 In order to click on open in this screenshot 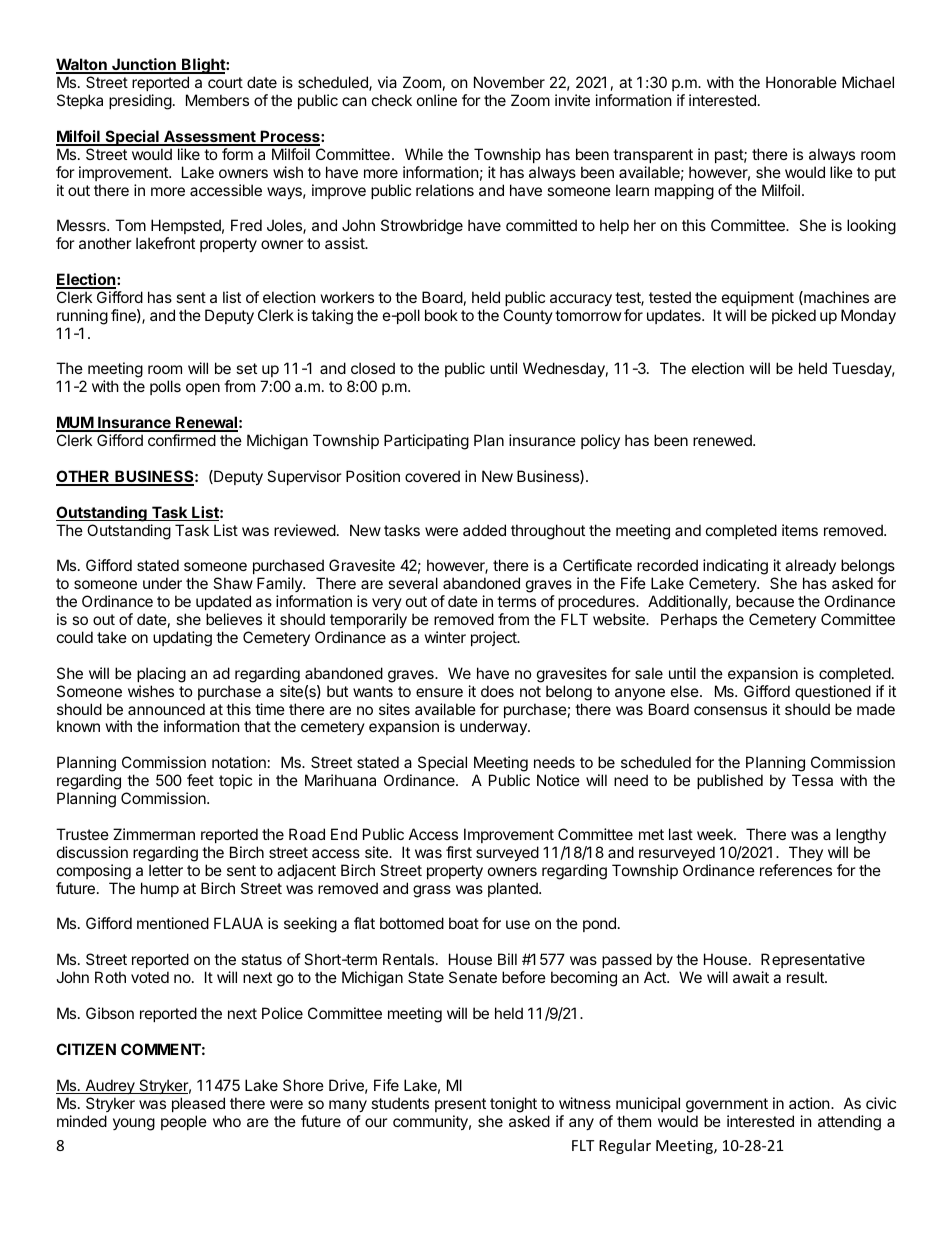, I will do `click(203, 389)`.
